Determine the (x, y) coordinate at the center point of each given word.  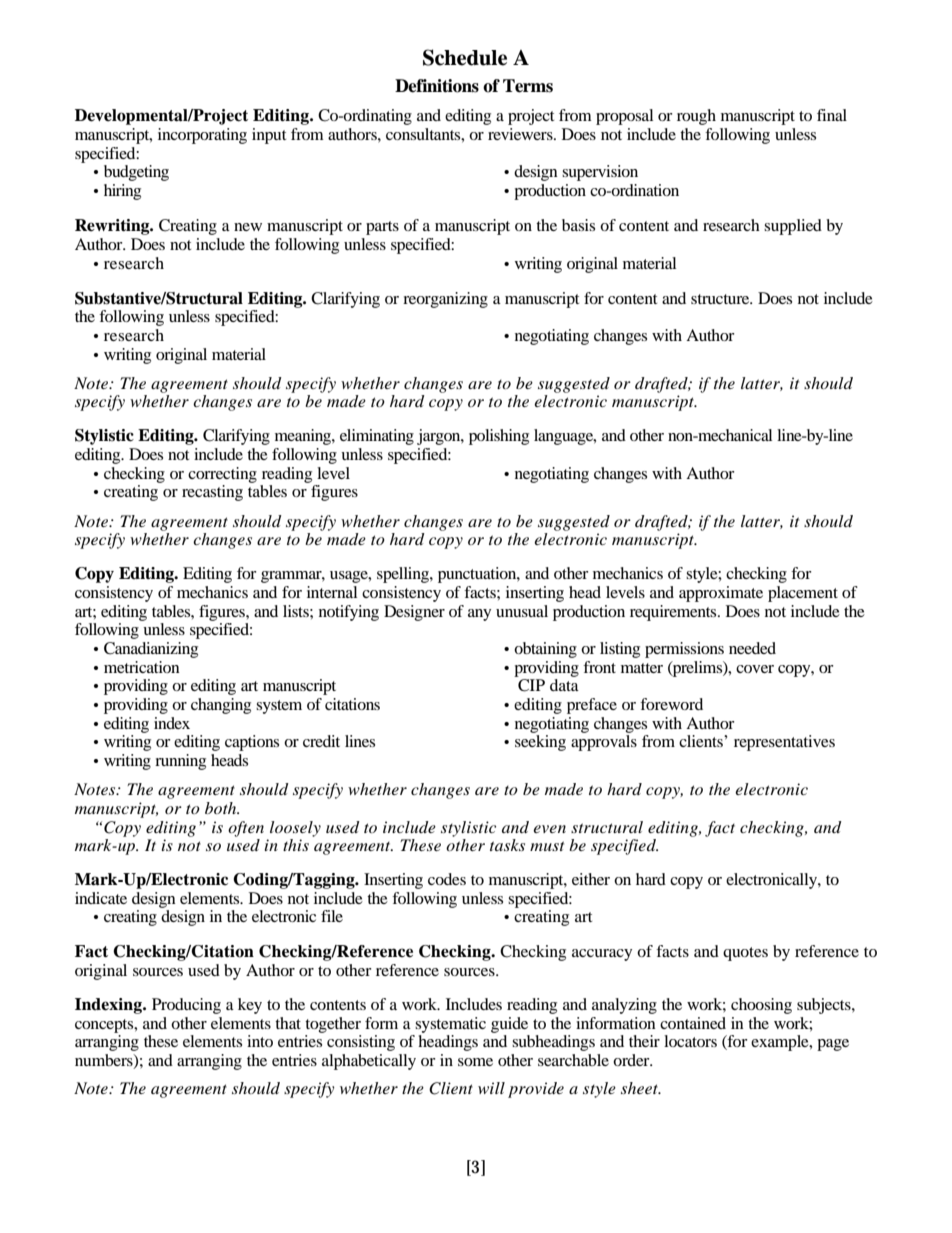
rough (696, 117)
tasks (507, 845)
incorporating (202, 136)
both (222, 808)
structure (721, 299)
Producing (186, 1006)
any (479, 615)
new (248, 227)
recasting (212, 493)
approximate (721, 594)
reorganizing (445, 300)
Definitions (437, 86)
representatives (784, 743)
